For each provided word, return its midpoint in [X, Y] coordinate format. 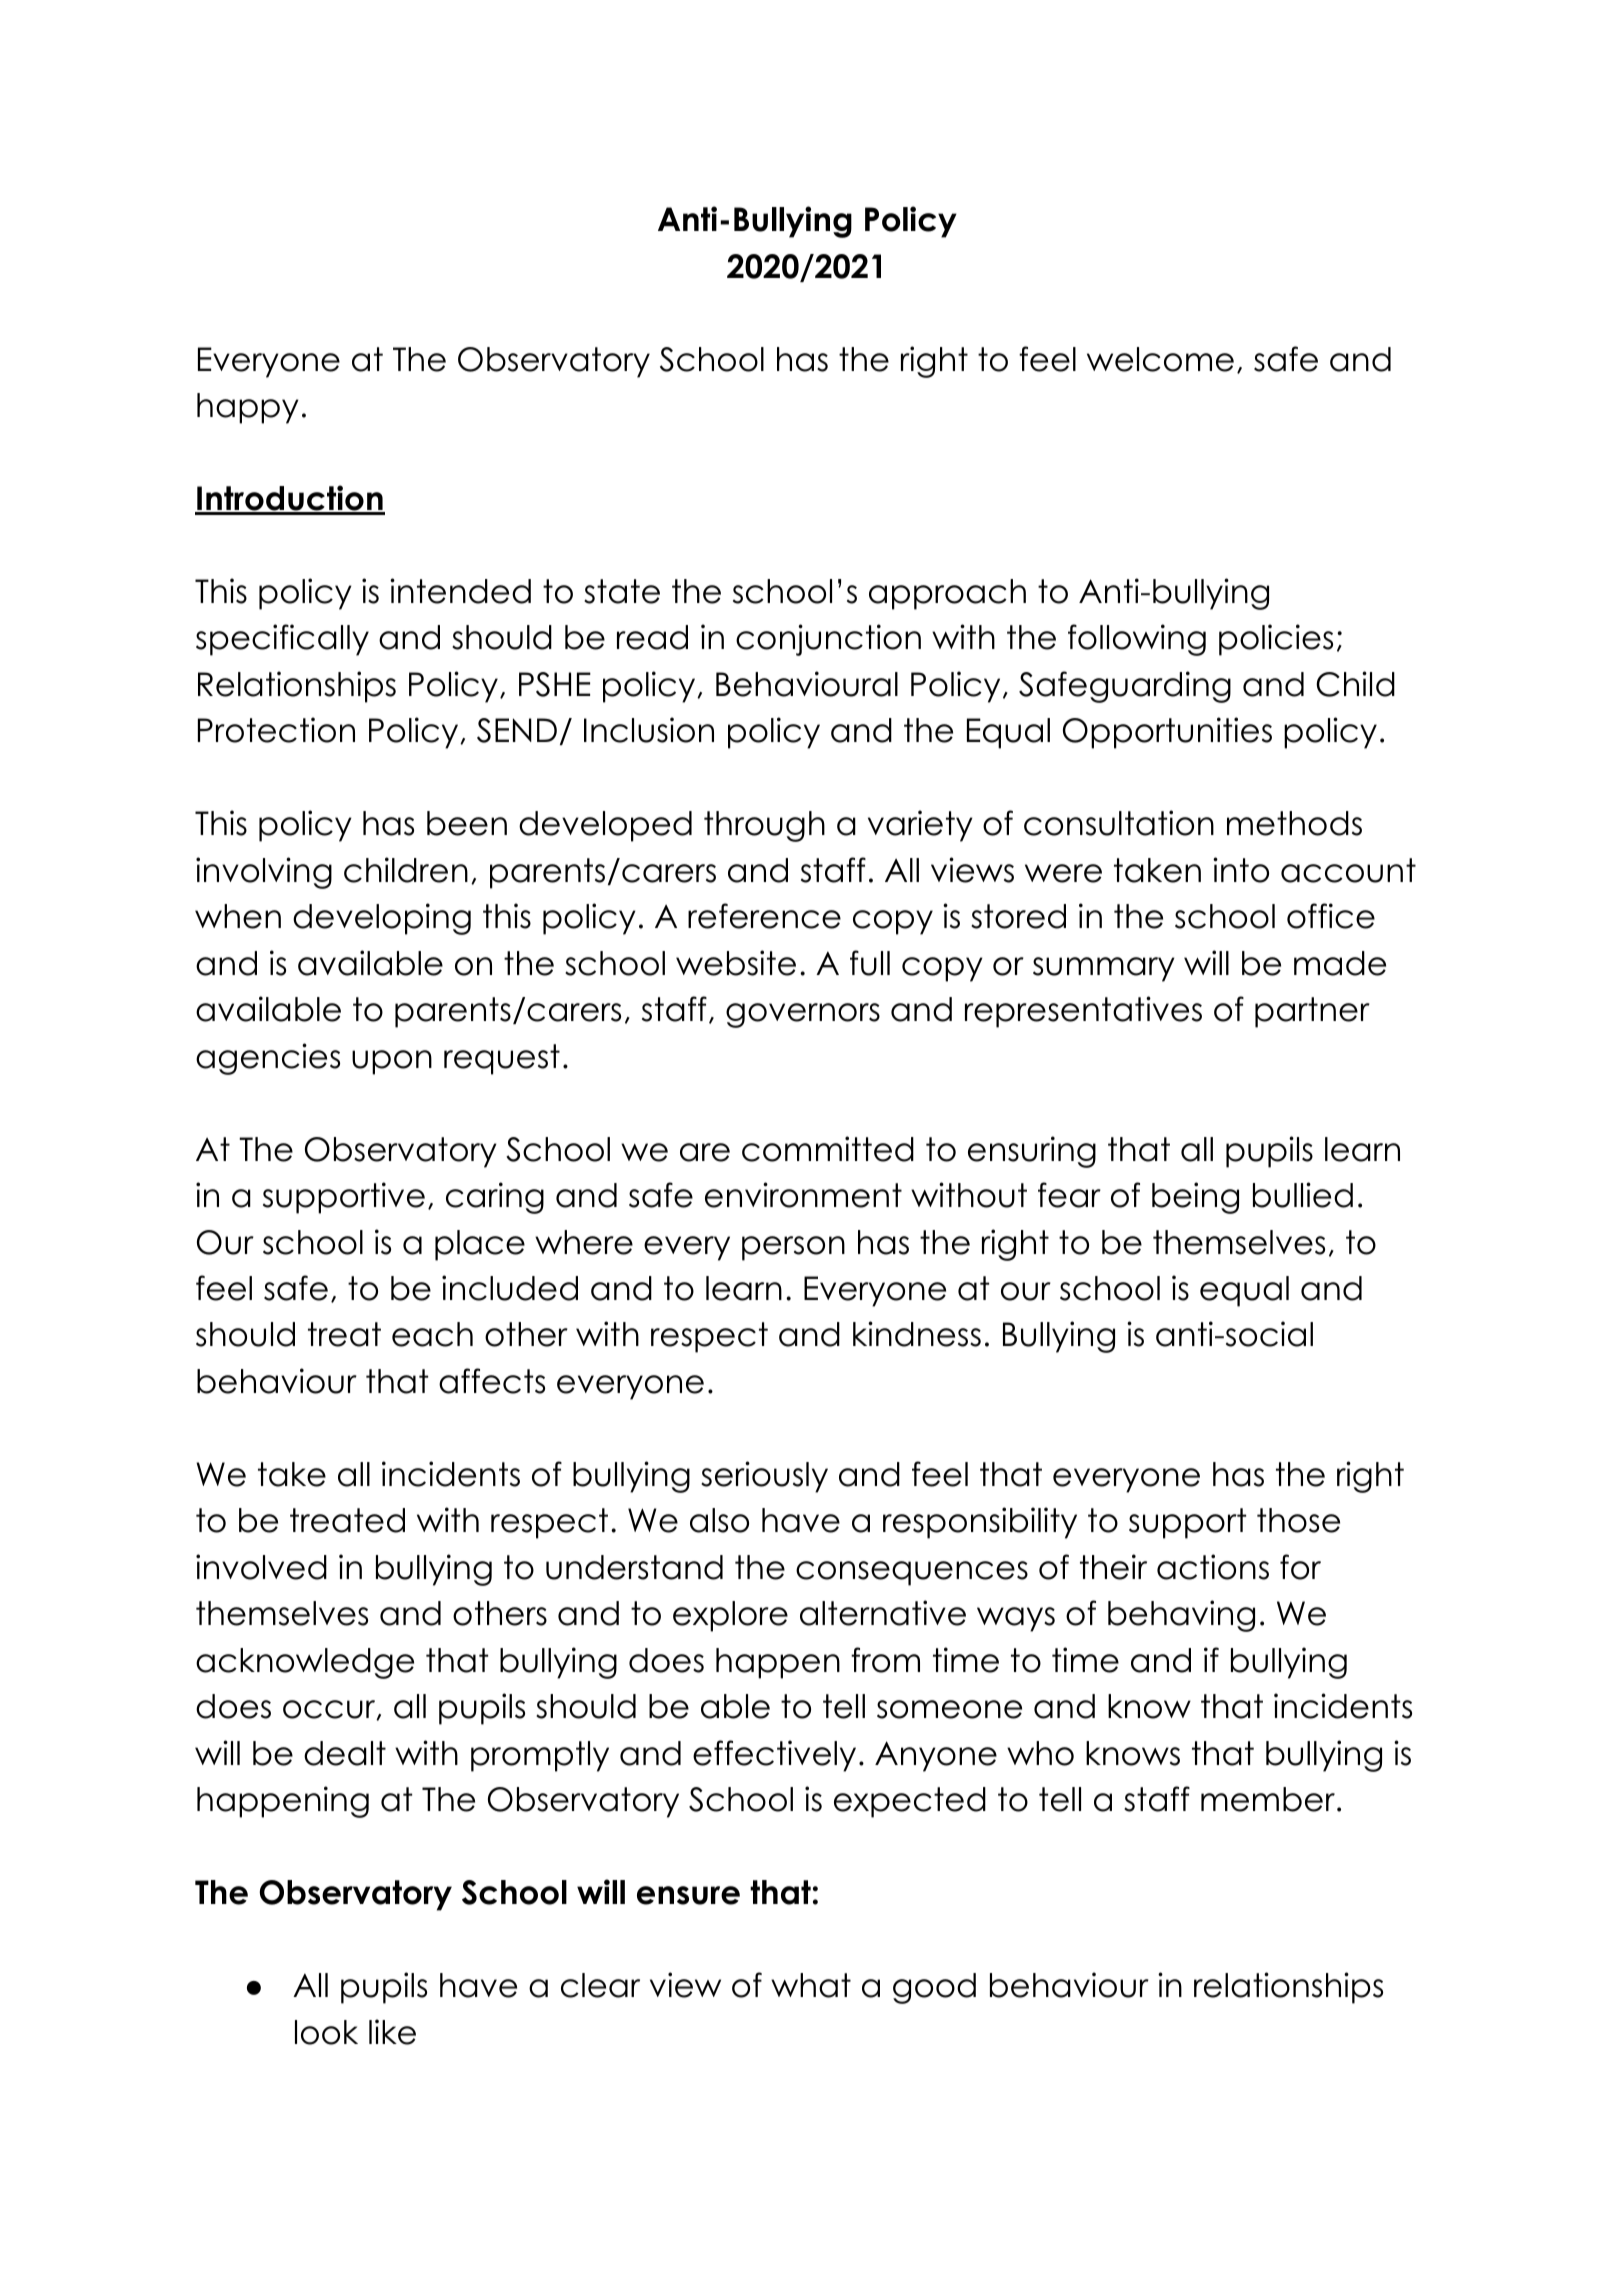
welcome [1160, 359]
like [392, 2032]
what [811, 1985]
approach [947, 594]
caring [495, 1198]
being [1195, 1198]
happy [248, 408]
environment [803, 1195]
